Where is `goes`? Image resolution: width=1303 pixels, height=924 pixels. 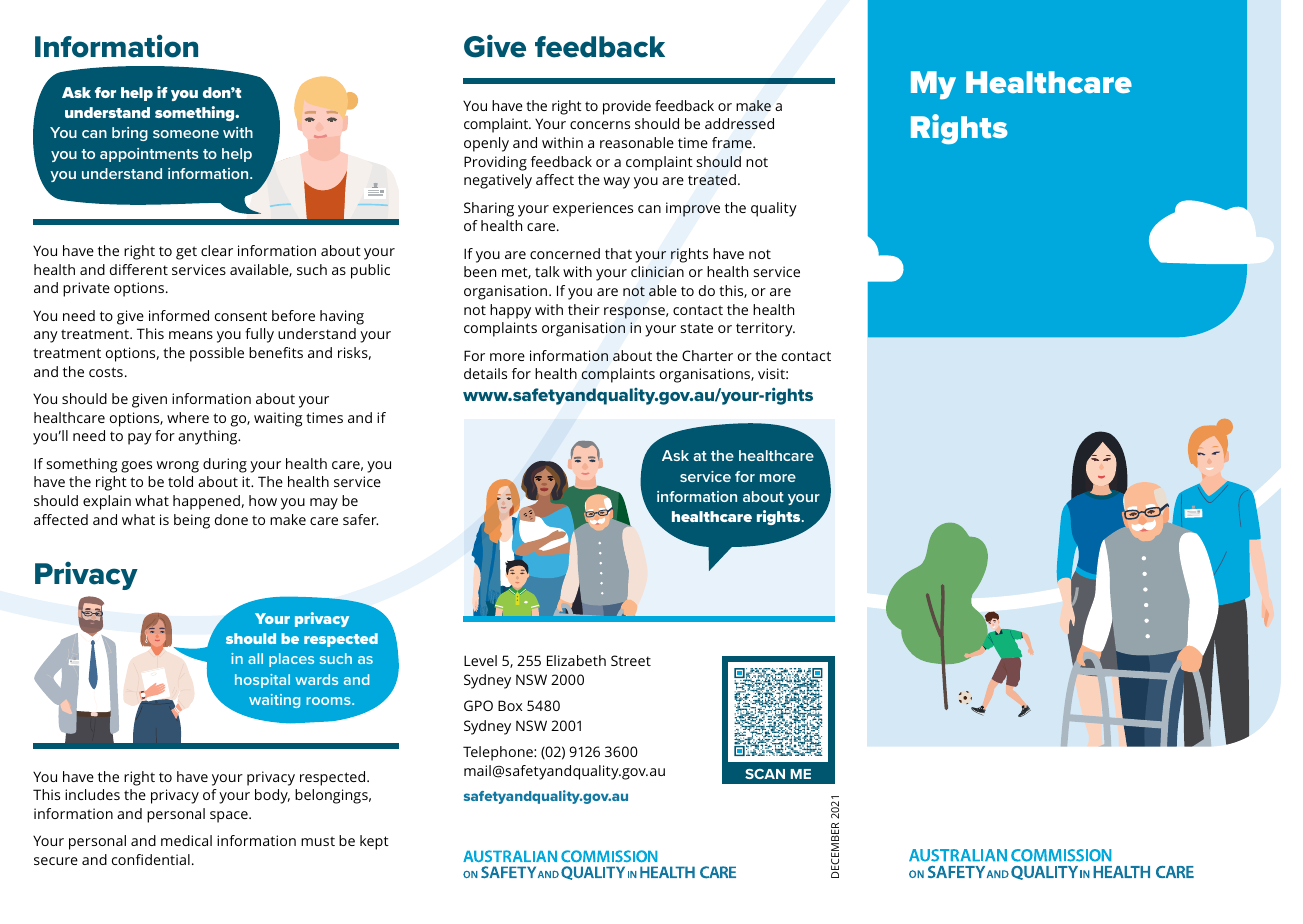 goes is located at coordinates (136, 467).
